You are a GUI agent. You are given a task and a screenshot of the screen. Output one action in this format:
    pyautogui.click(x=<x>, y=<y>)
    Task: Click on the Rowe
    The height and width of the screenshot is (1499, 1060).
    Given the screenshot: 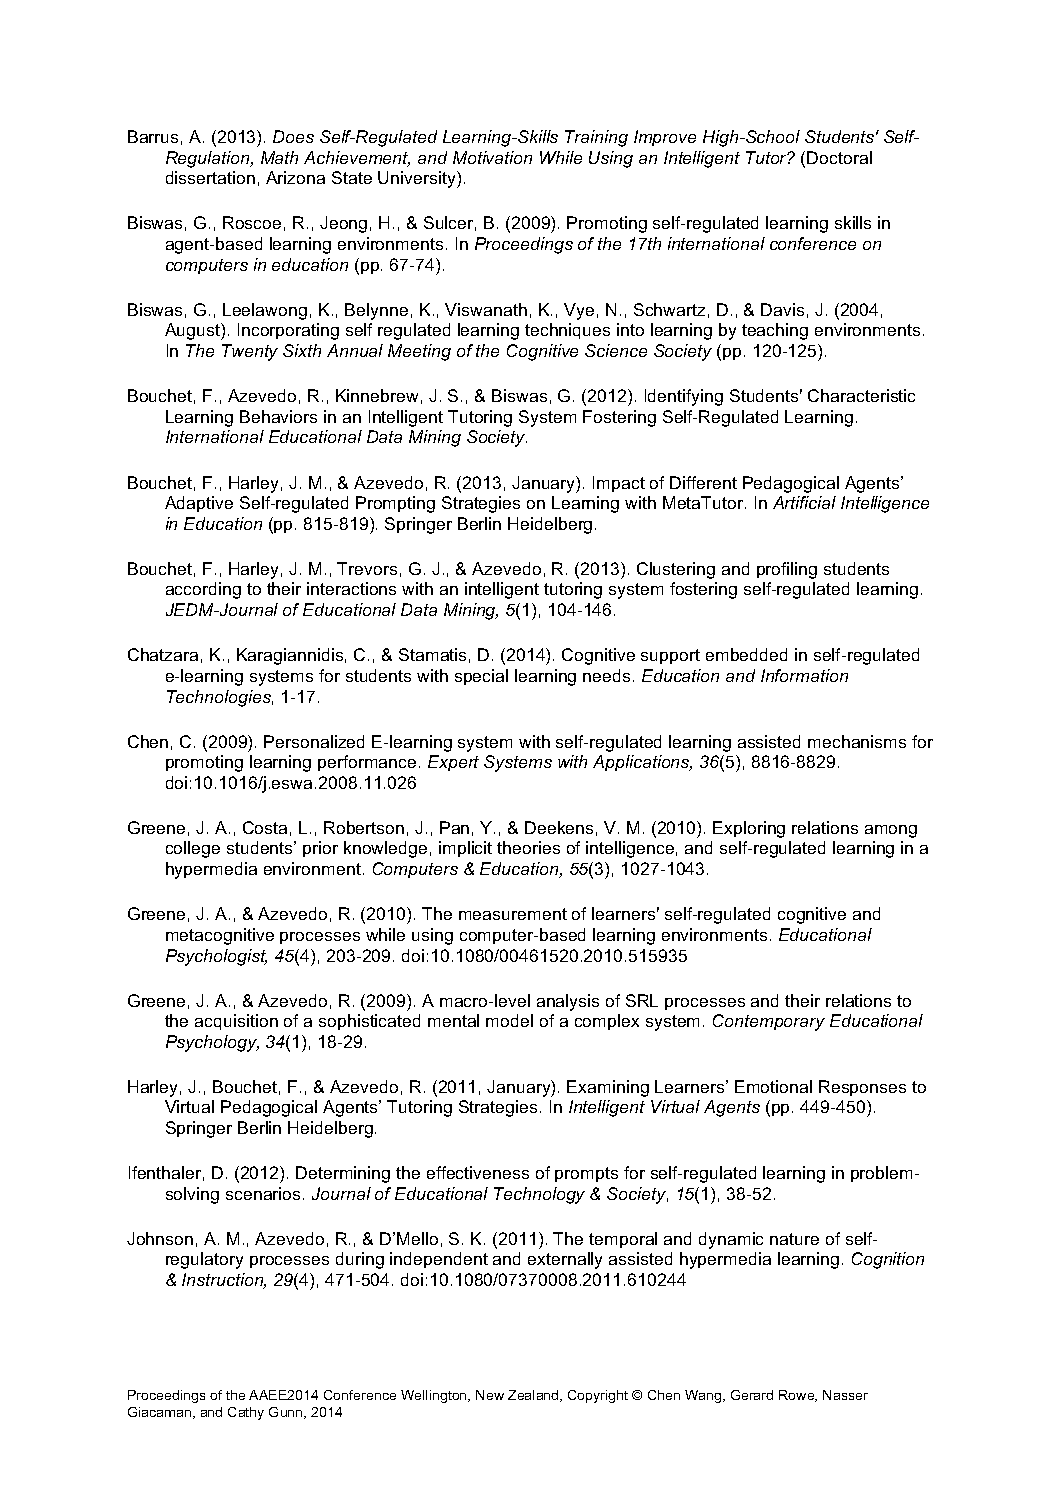 What is the action you would take?
    pyautogui.click(x=798, y=1396)
